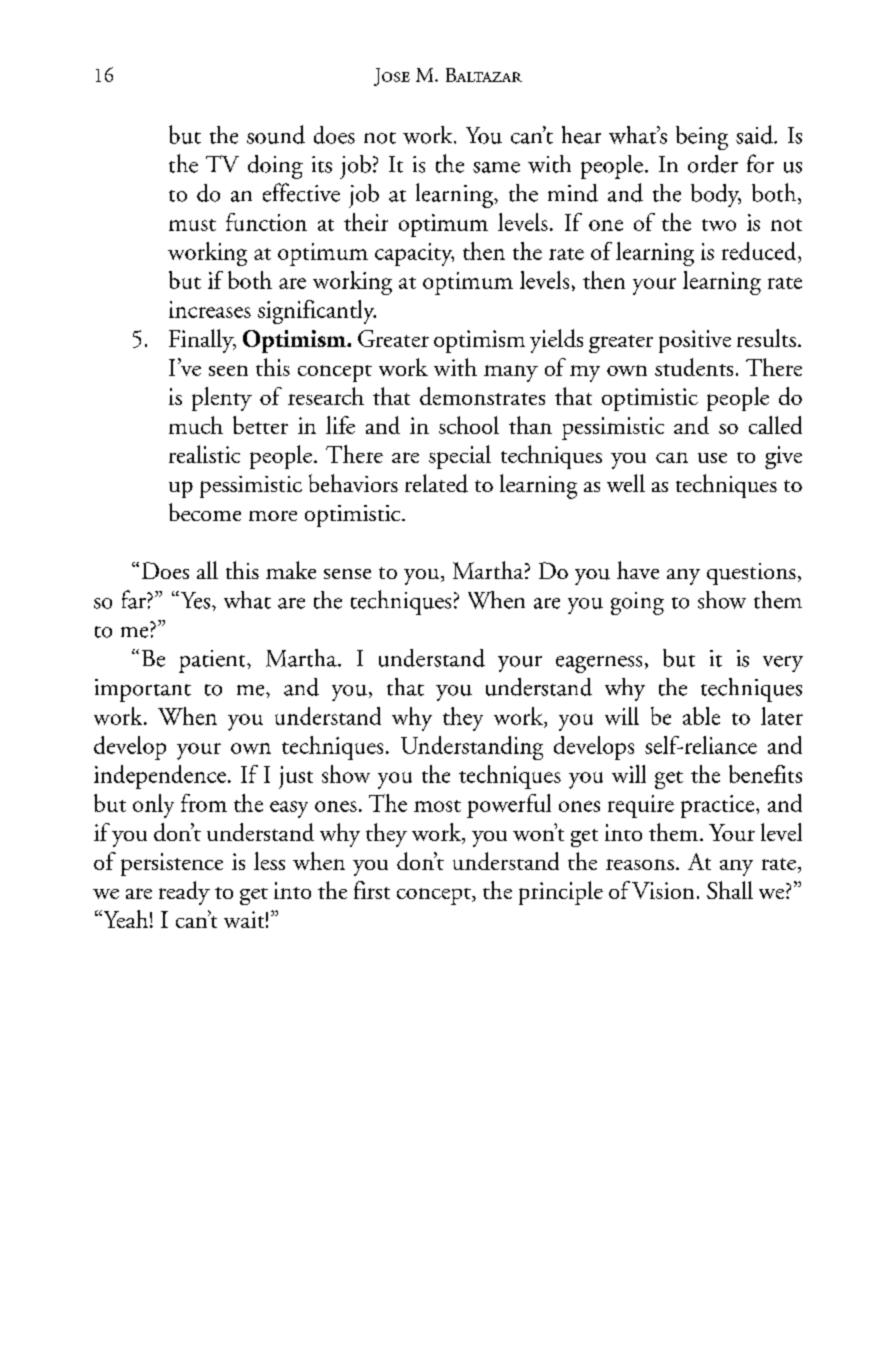 The height and width of the screenshot is (1345, 896). What do you see at coordinates (392, 77) in the screenshot?
I see `Jose` at bounding box center [392, 77].
